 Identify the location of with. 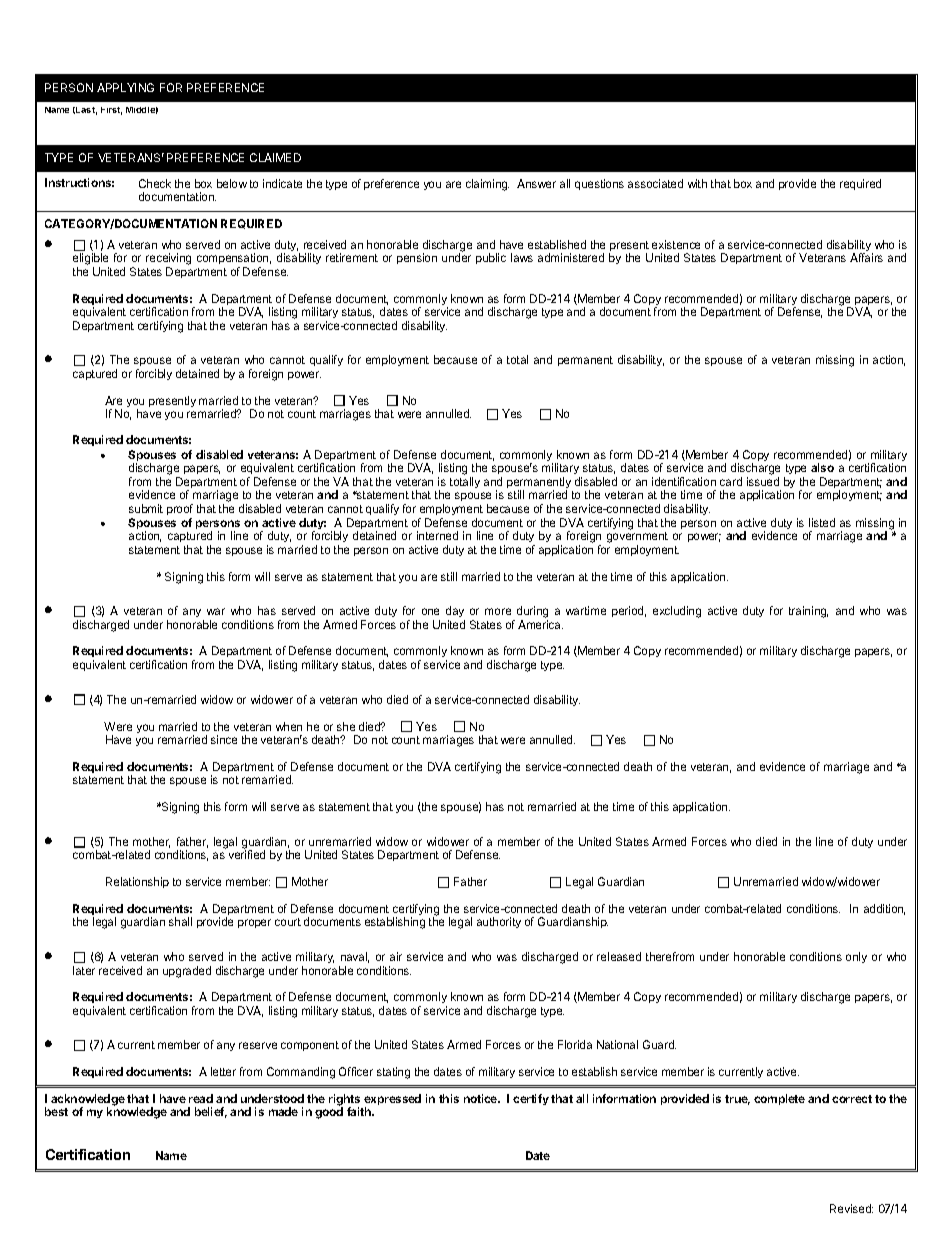
(697, 183).
